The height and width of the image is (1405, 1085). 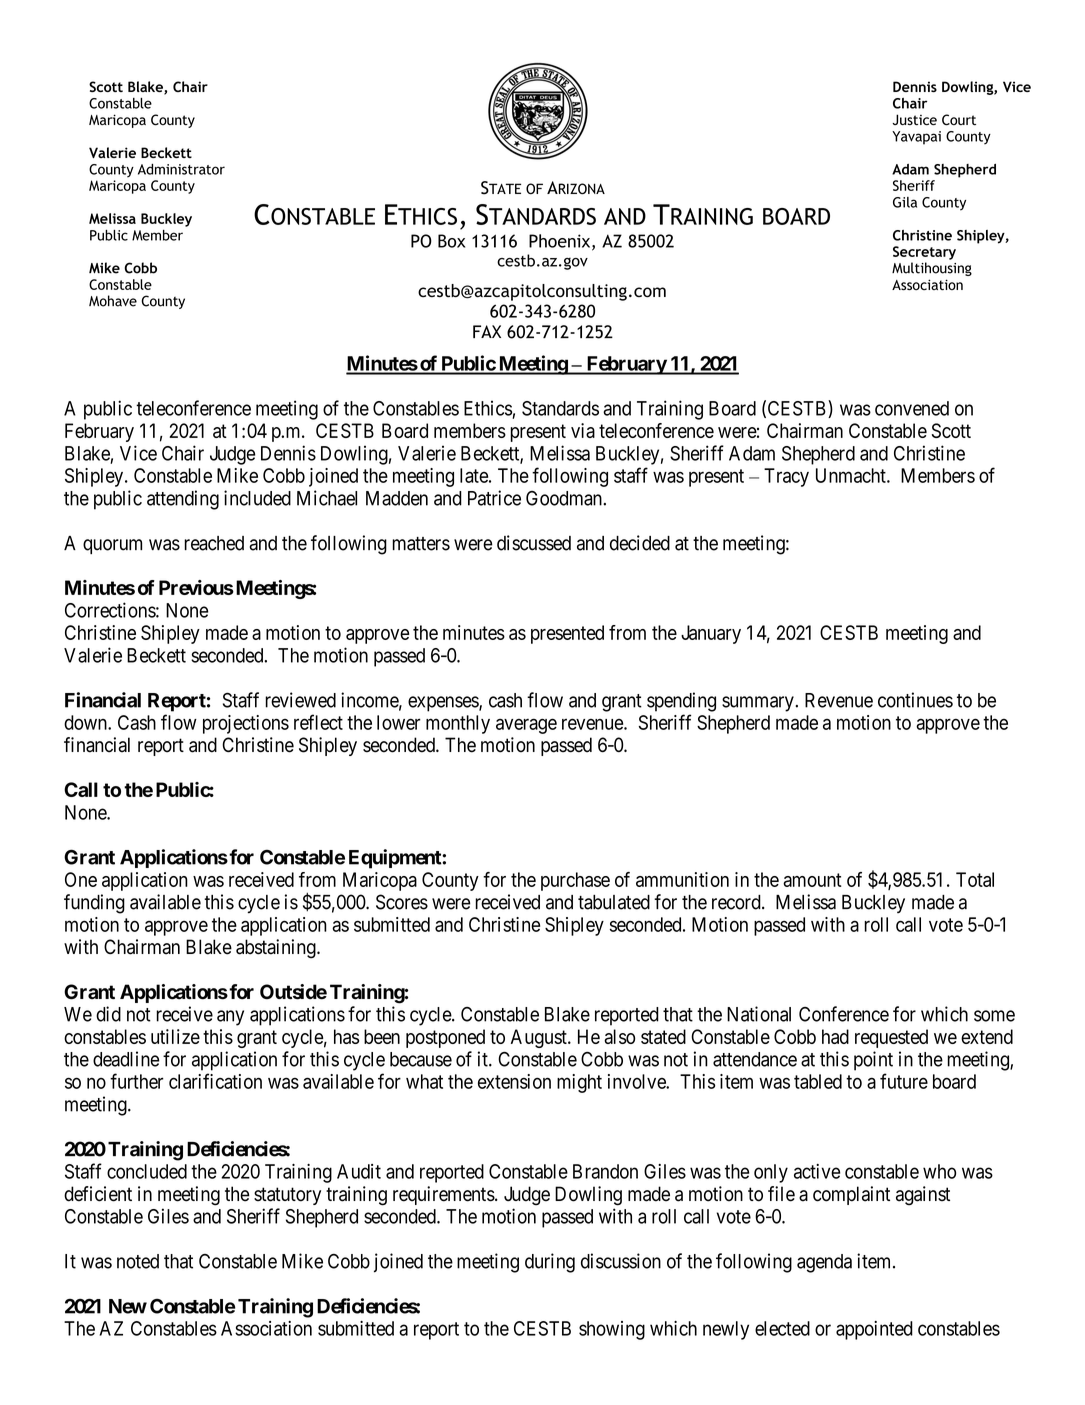 I want to click on purchase, so click(x=575, y=881).
